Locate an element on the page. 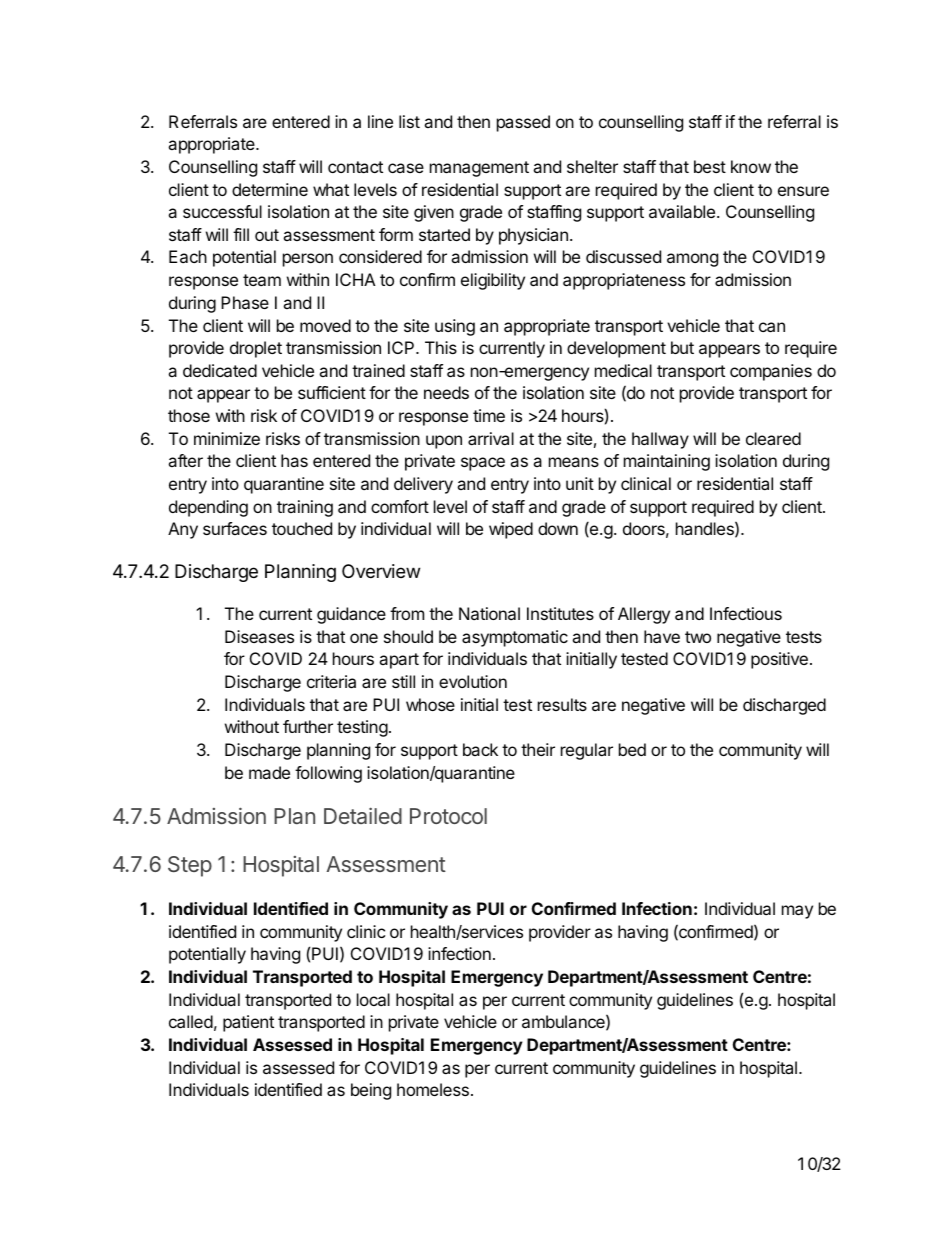  made is located at coordinates (269, 772).
